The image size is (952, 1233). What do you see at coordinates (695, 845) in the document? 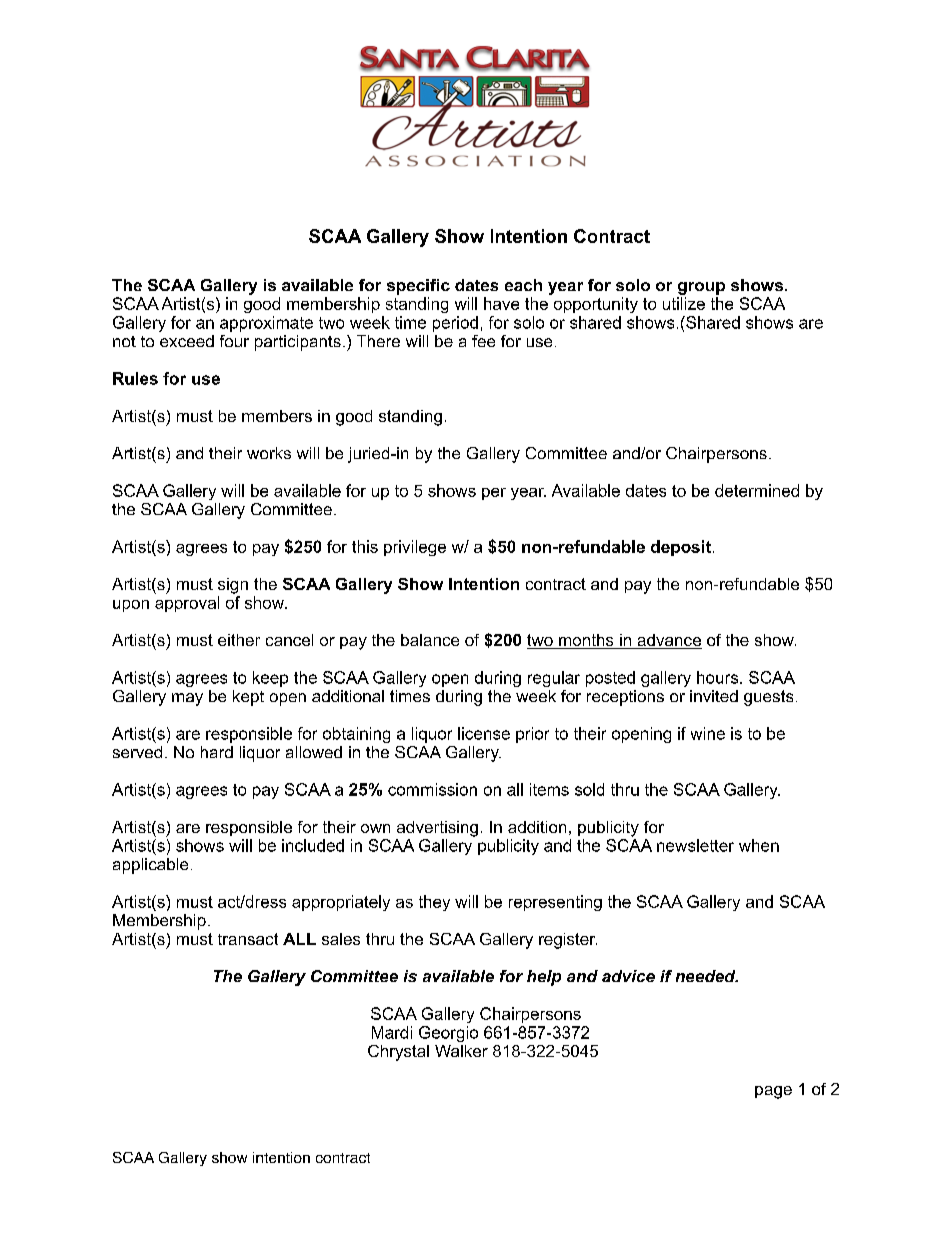
I see `newsletter` at bounding box center [695, 845].
